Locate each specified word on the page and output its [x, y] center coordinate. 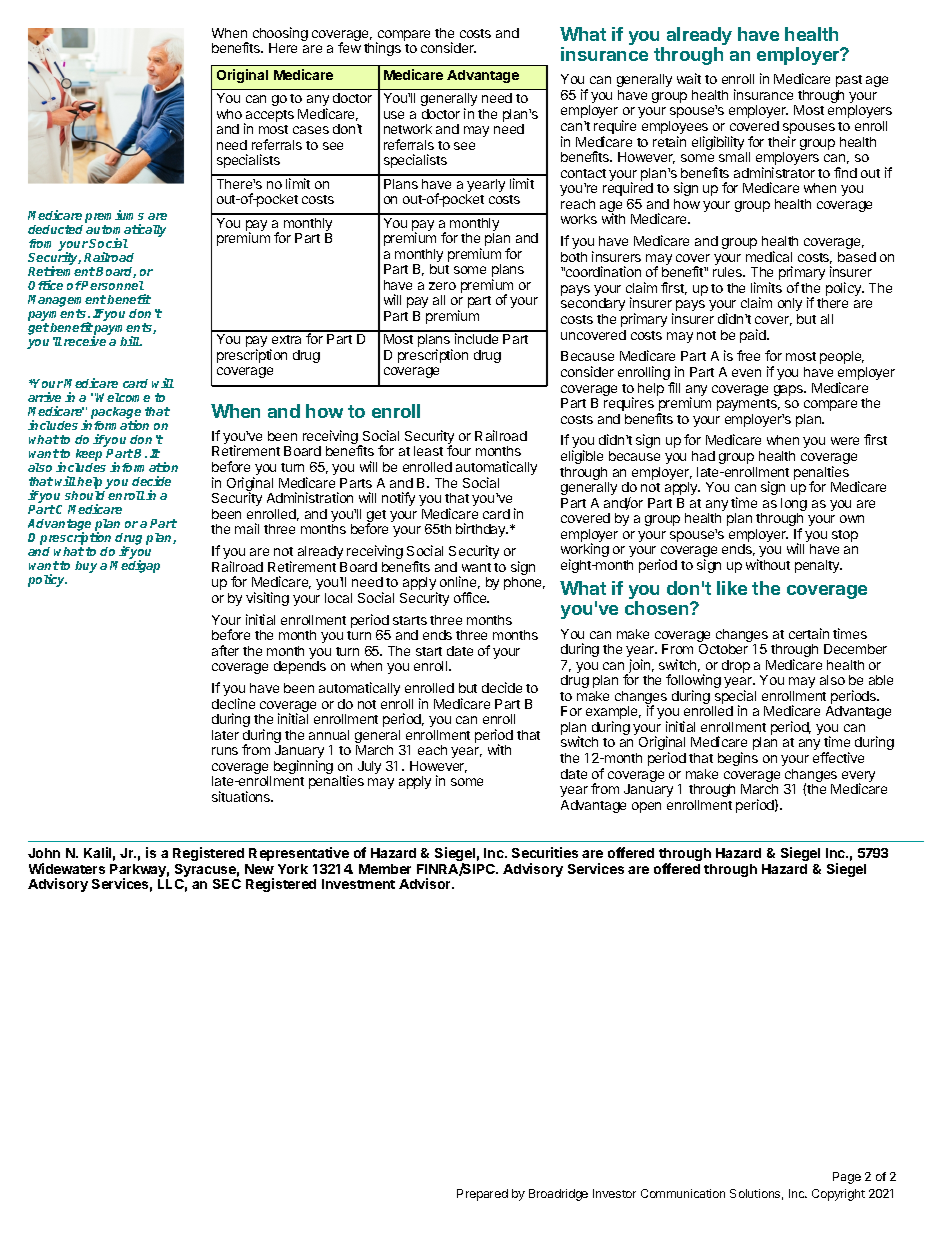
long [794, 506]
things [382, 49]
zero [442, 286]
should [87, 495]
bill [131, 341]
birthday [482, 530]
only [790, 304]
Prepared [482, 1195]
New [259, 869]
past [849, 81]
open [646, 807]
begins [738, 759]
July [369, 767]
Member [385, 869]
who [229, 114]
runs [225, 751]
